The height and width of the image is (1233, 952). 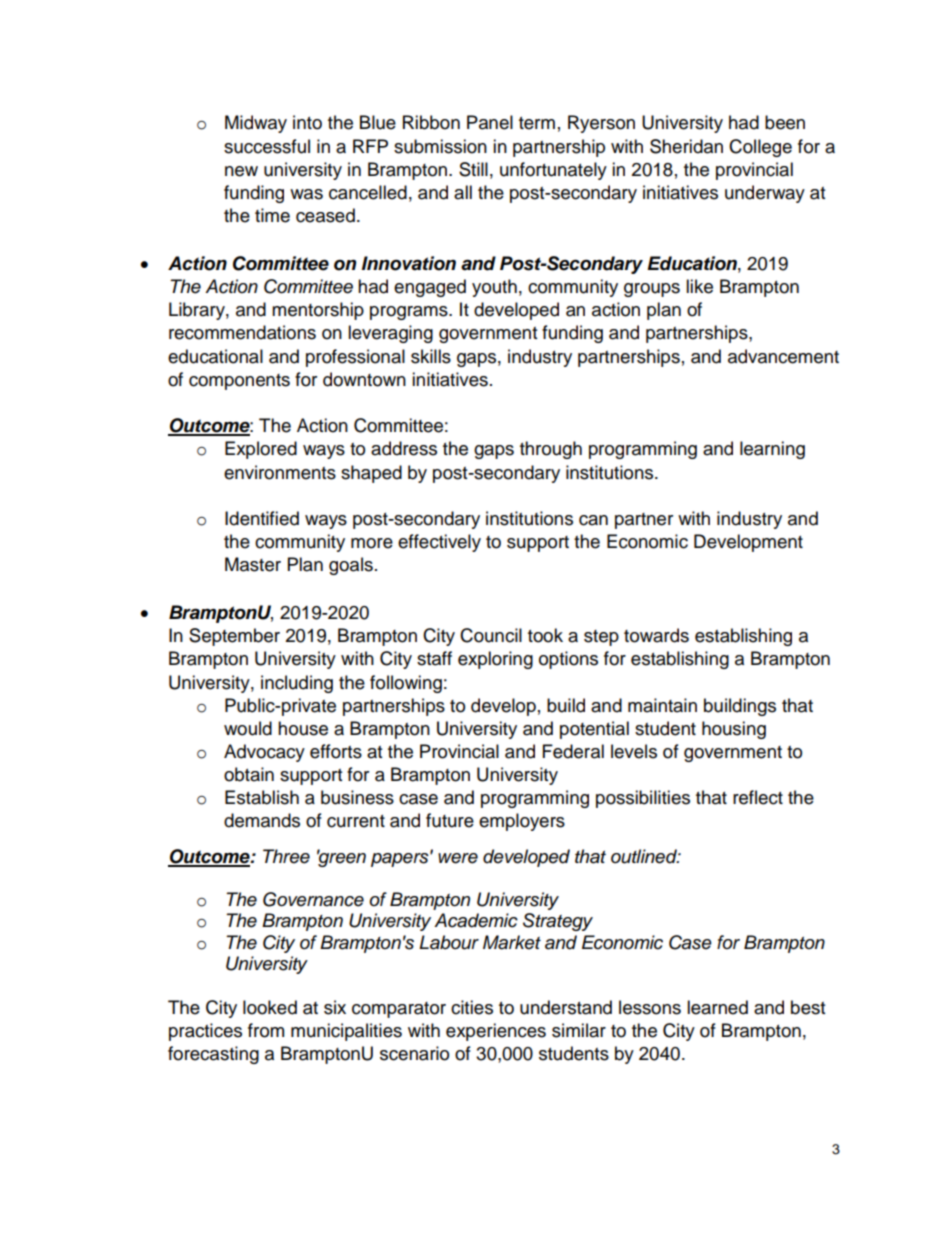 I want to click on experiences, so click(x=496, y=1032).
